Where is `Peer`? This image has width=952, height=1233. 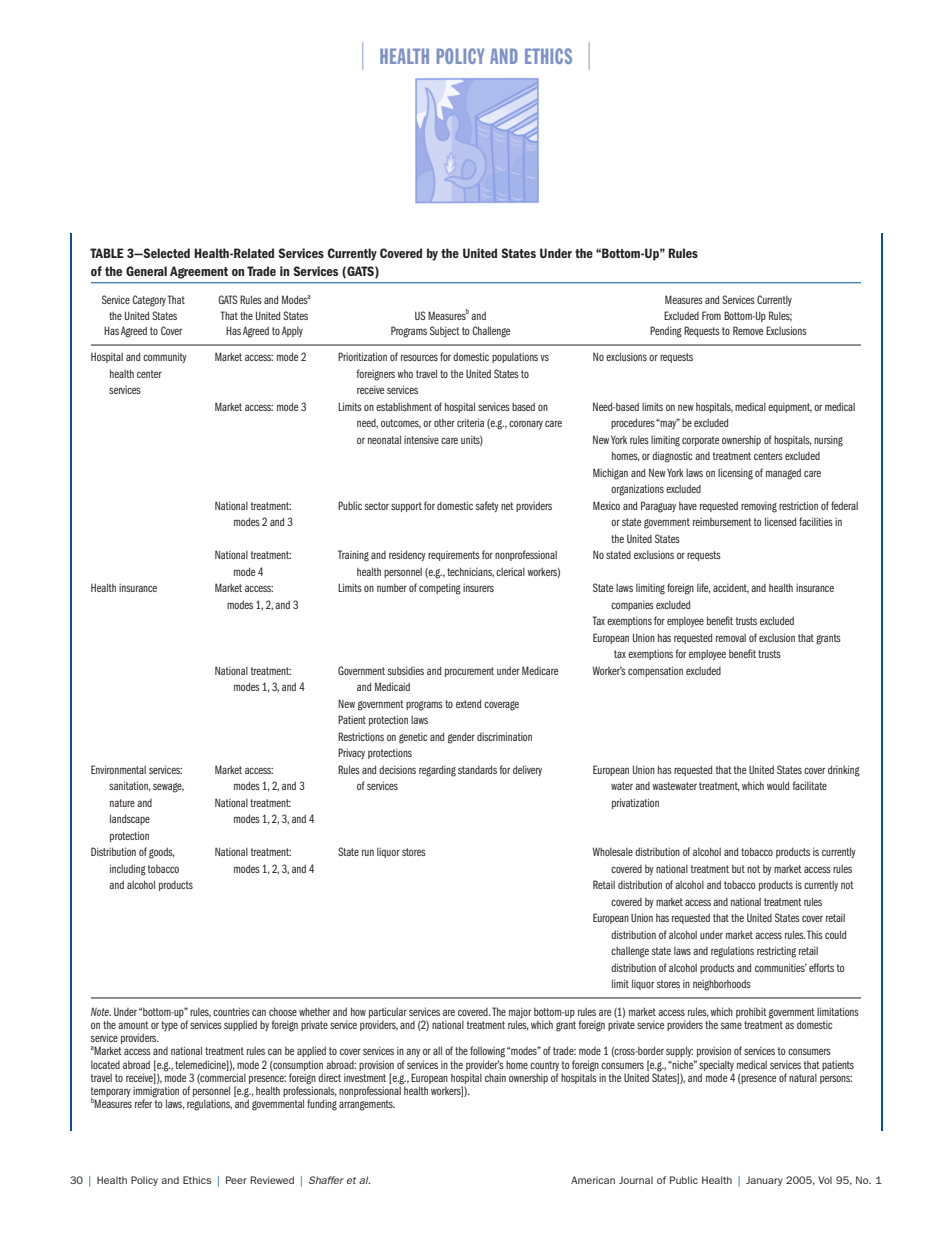 Peer is located at coordinates (236, 1180).
